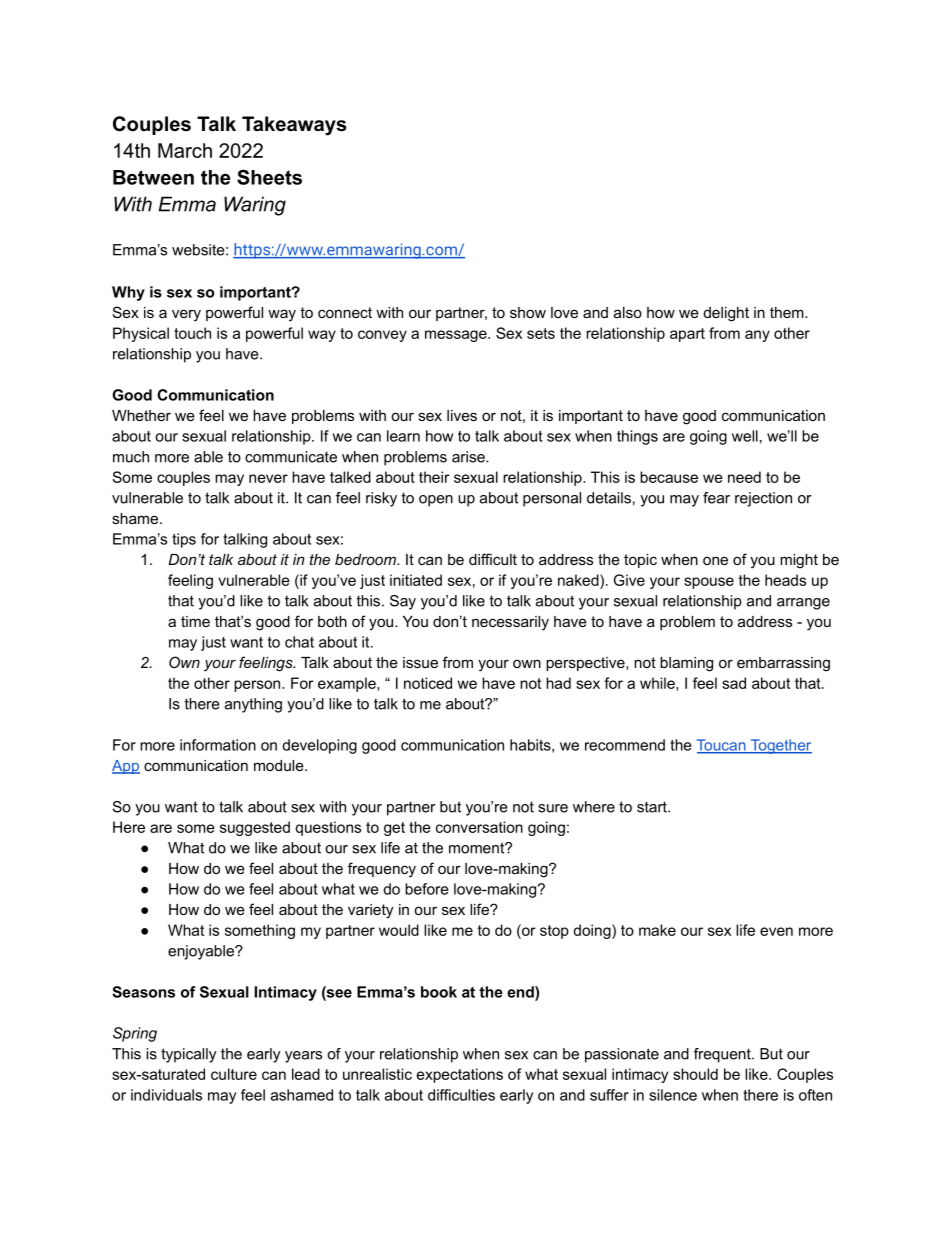 This screenshot has width=952, height=1233. What do you see at coordinates (745, 436) in the screenshot?
I see `well` at bounding box center [745, 436].
